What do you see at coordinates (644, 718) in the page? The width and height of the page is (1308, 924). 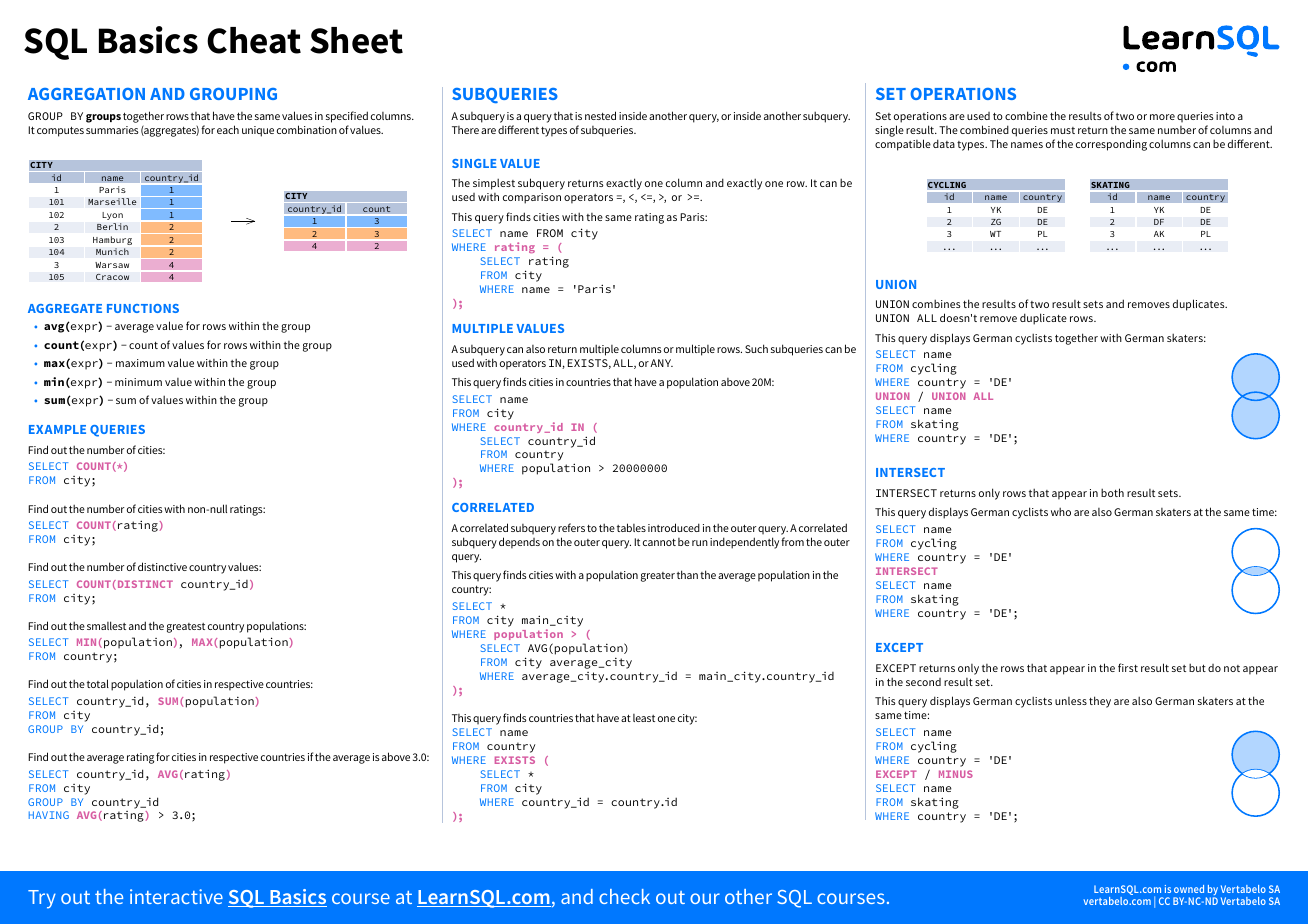 I see `least` at bounding box center [644, 718].
